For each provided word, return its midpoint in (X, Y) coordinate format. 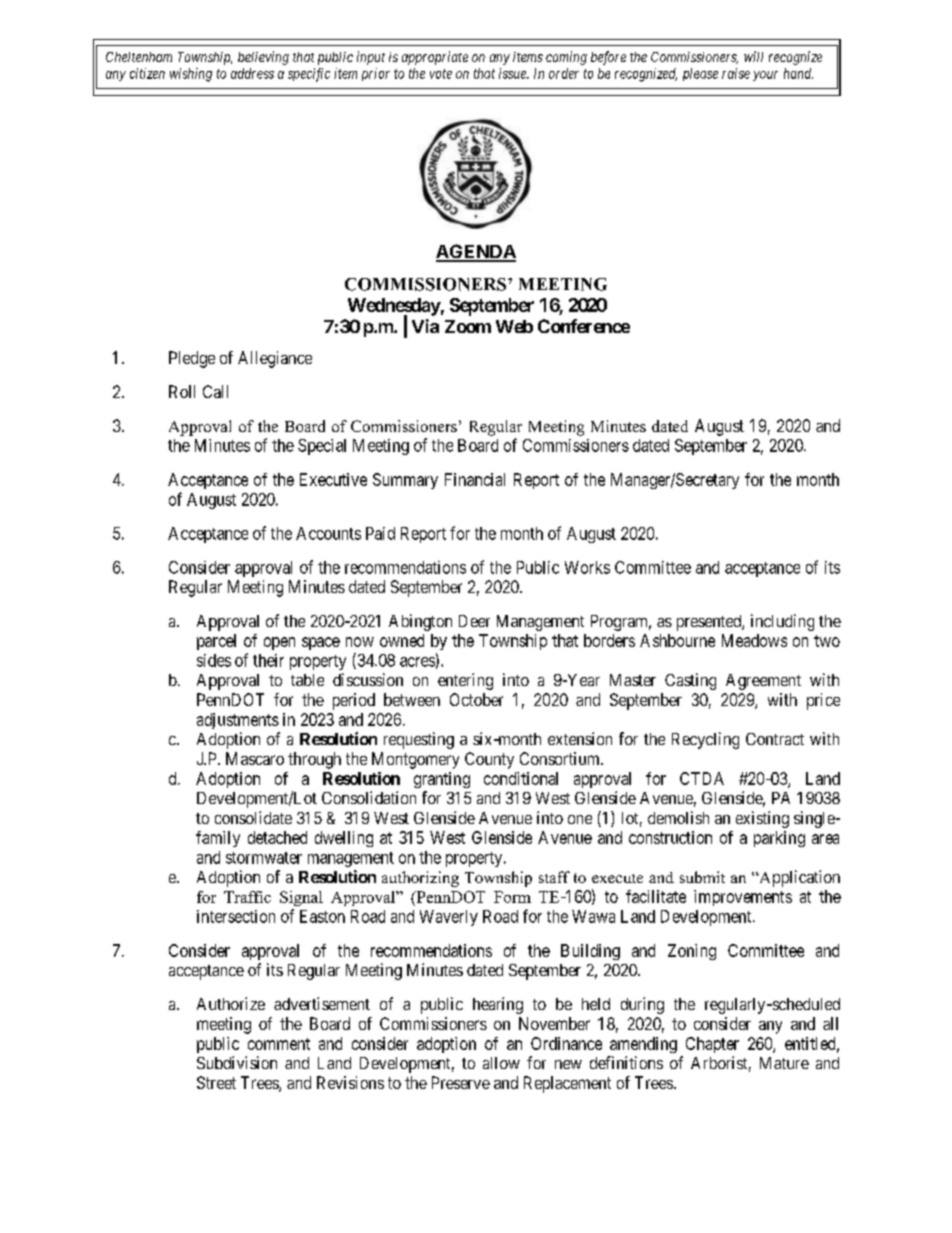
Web (514, 326)
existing (762, 819)
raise (736, 73)
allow (501, 1063)
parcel (216, 642)
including (782, 622)
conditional (521, 778)
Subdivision (237, 1062)
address (252, 73)
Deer (474, 621)
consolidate (253, 817)
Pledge (192, 359)
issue (513, 73)
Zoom (468, 326)
